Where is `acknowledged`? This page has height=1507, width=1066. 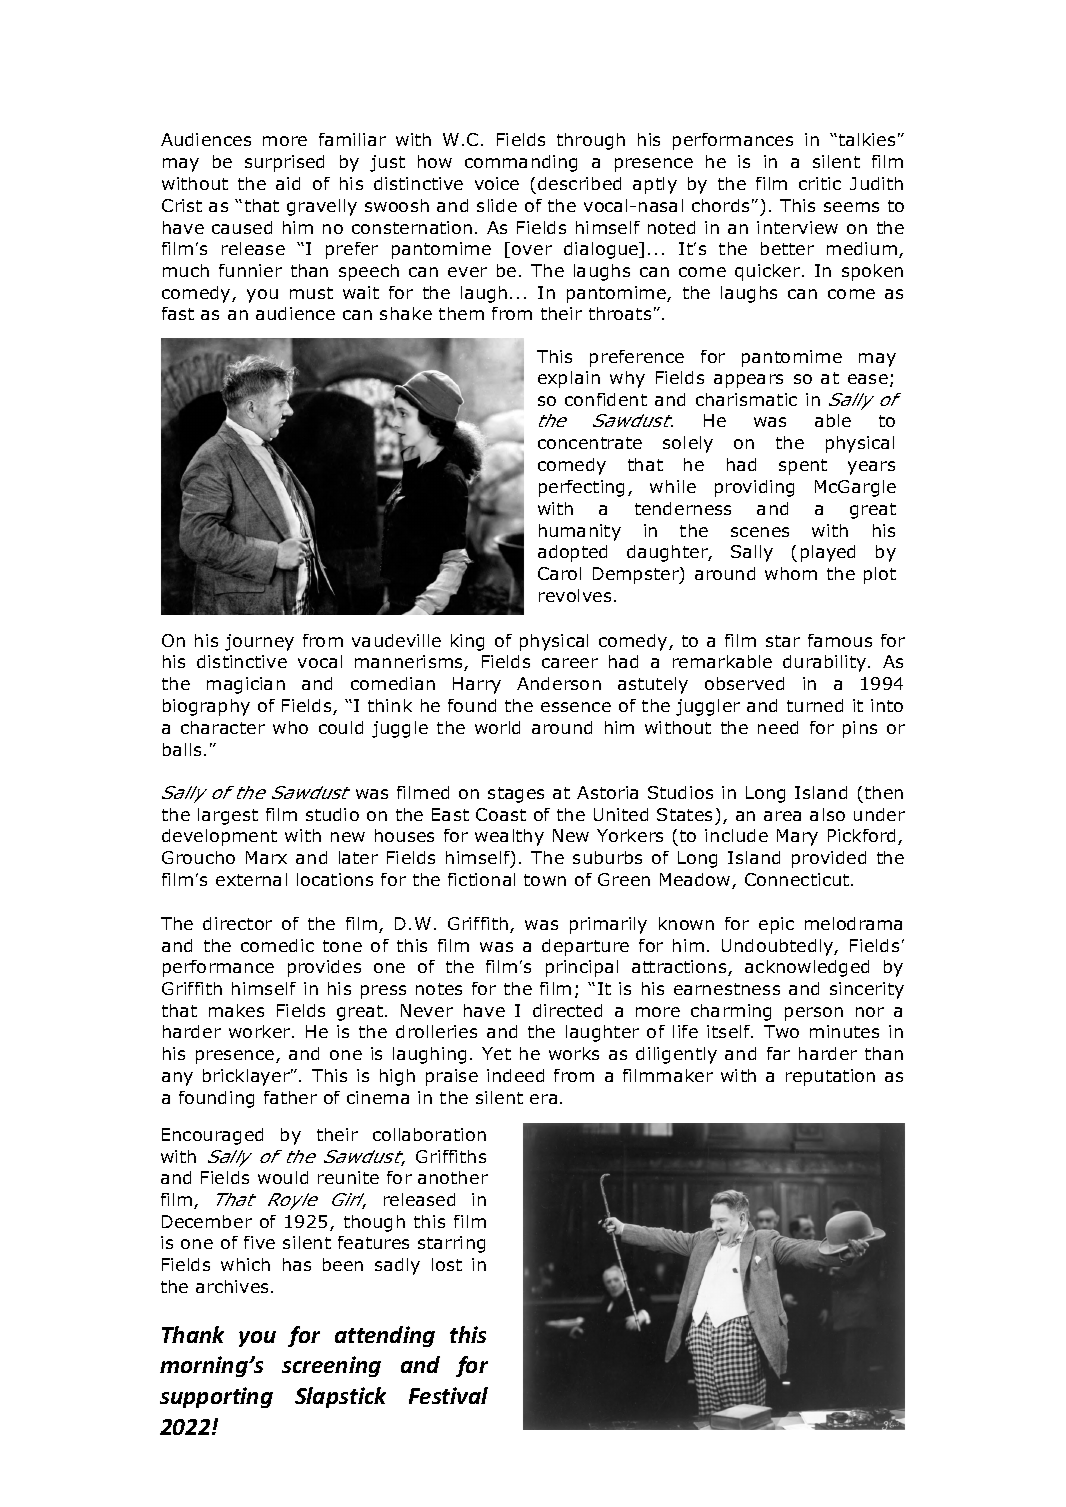
acknowledged is located at coordinates (807, 968).
